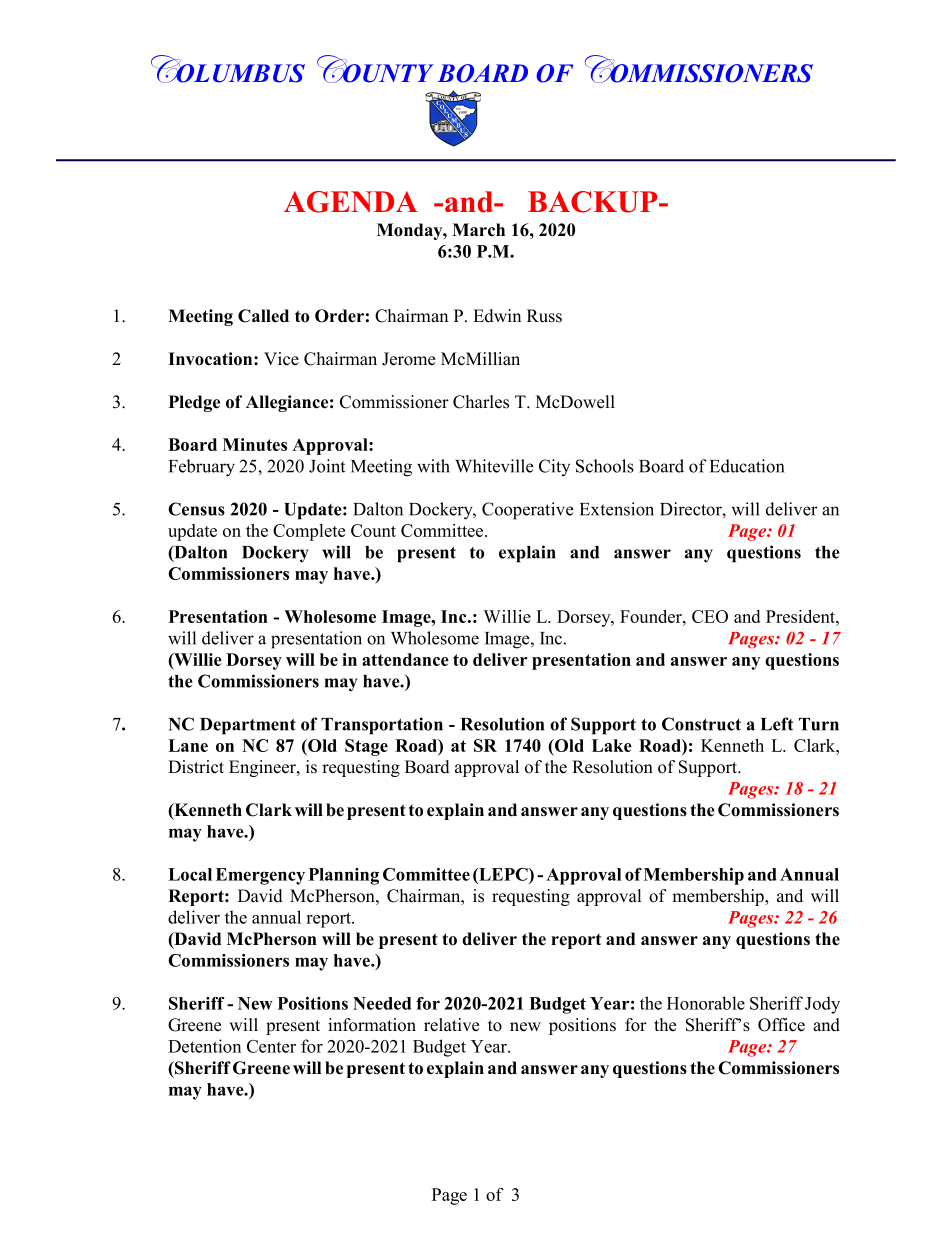 This document has height=1233, width=952. What do you see at coordinates (351, 202) in the document?
I see `AGENDA` at bounding box center [351, 202].
